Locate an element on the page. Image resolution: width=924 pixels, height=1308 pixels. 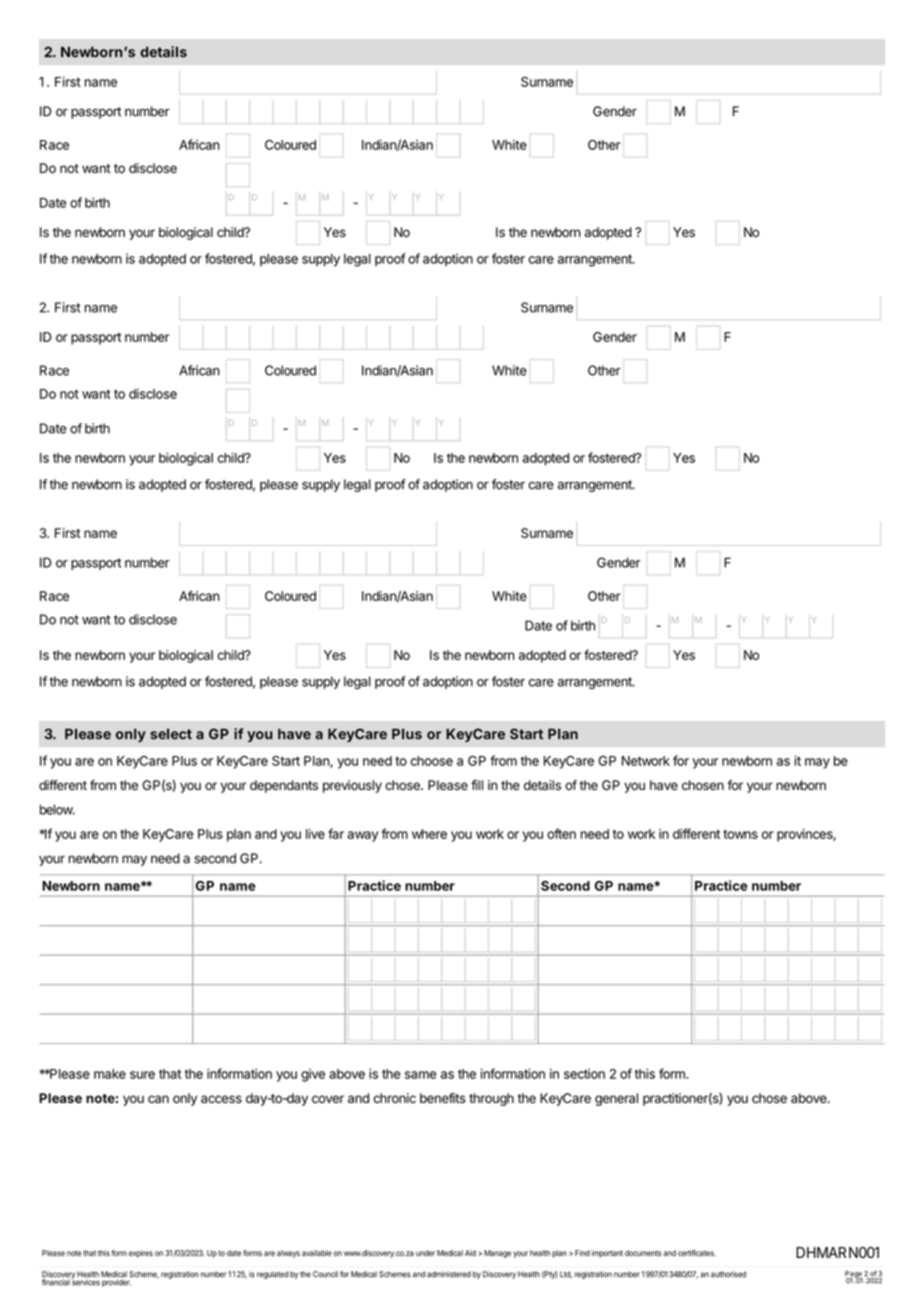
documents is located at coordinates (643, 1253).
